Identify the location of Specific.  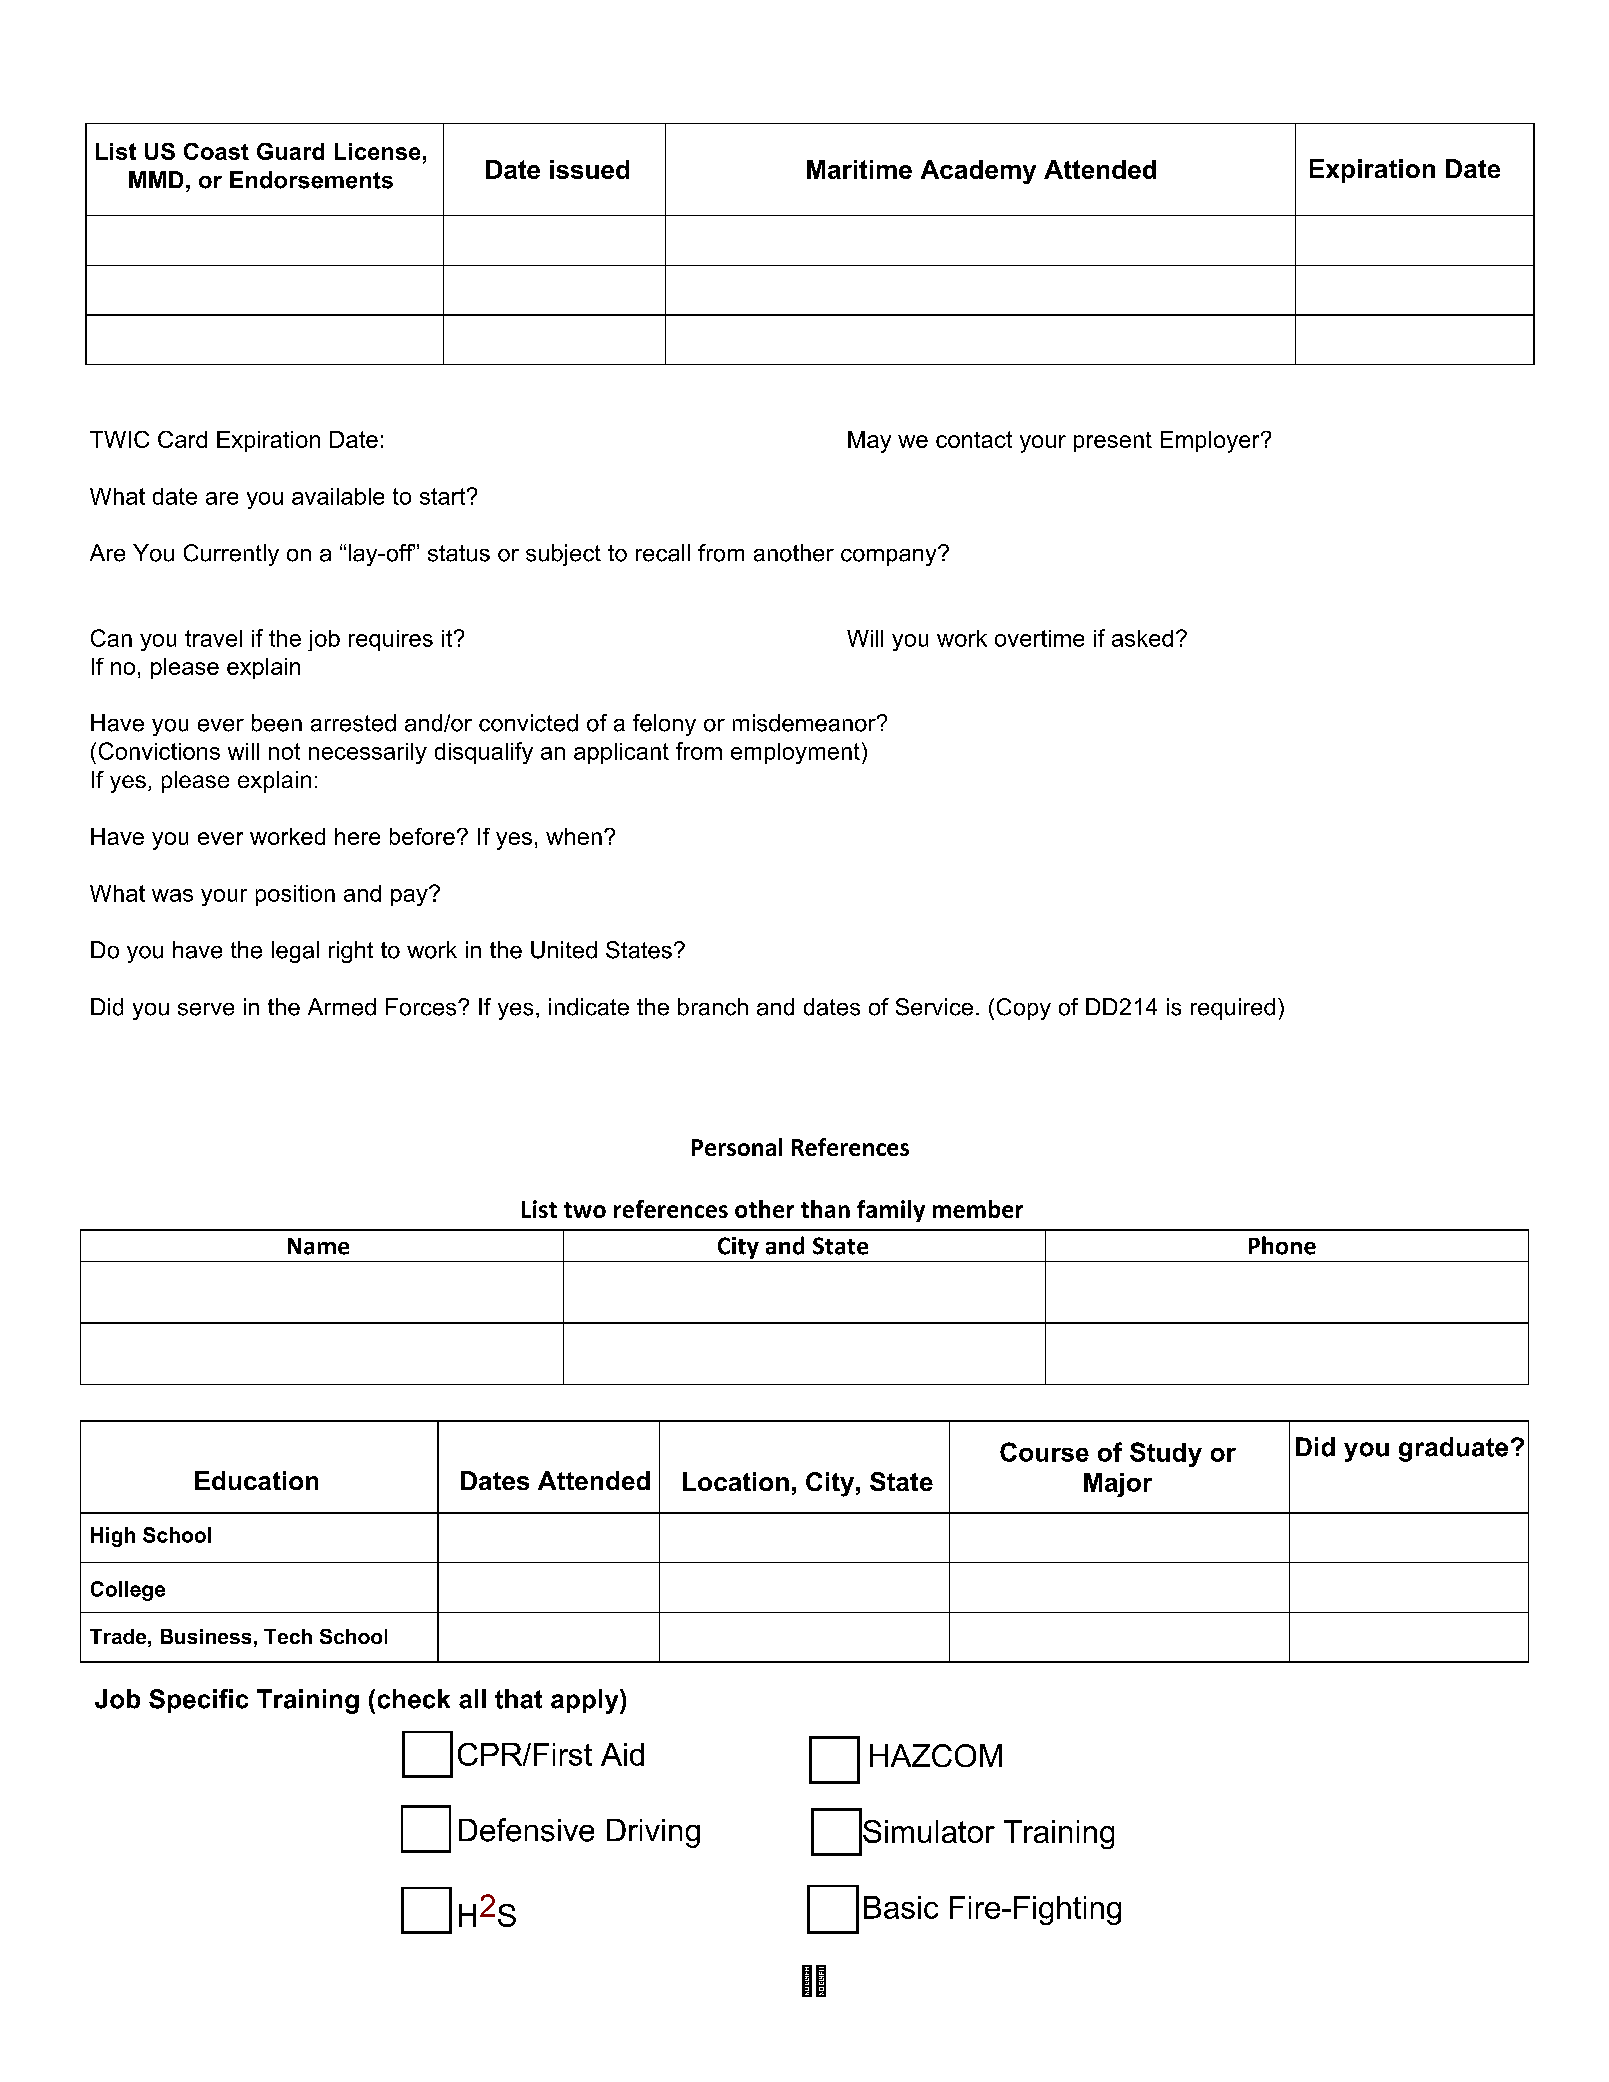
(198, 1701).
